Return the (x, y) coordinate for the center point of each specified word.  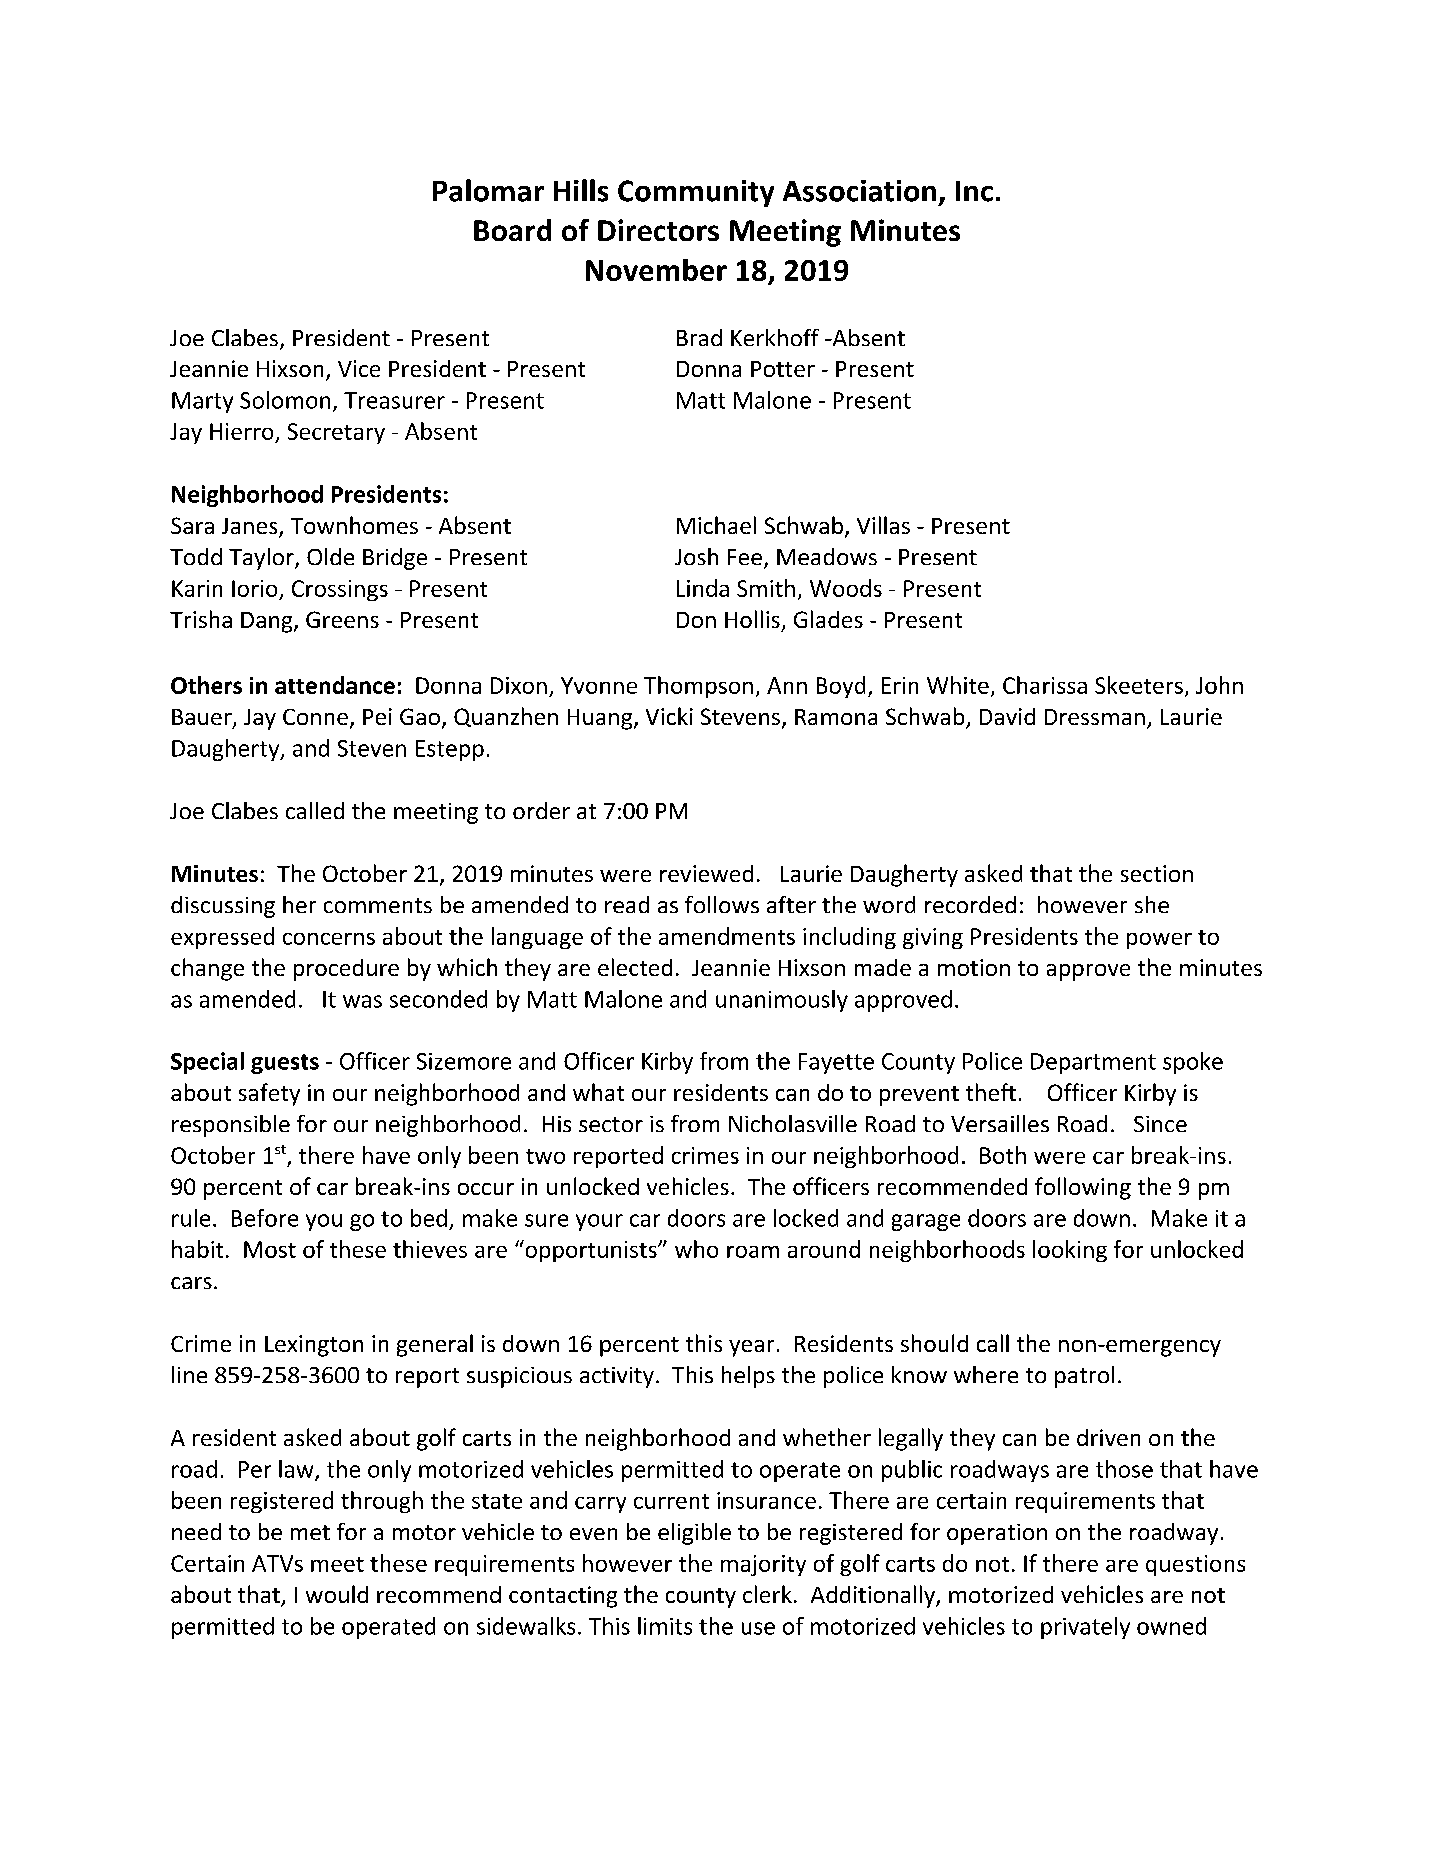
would (337, 1594)
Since (1160, 1124)
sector (611, 1124)
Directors (658, 230)
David (1007, 716)
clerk (767, 1594)
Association (859, 191)
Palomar (488, 190)
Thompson (698, 687)
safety (269, 1094)
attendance (335, 685)
